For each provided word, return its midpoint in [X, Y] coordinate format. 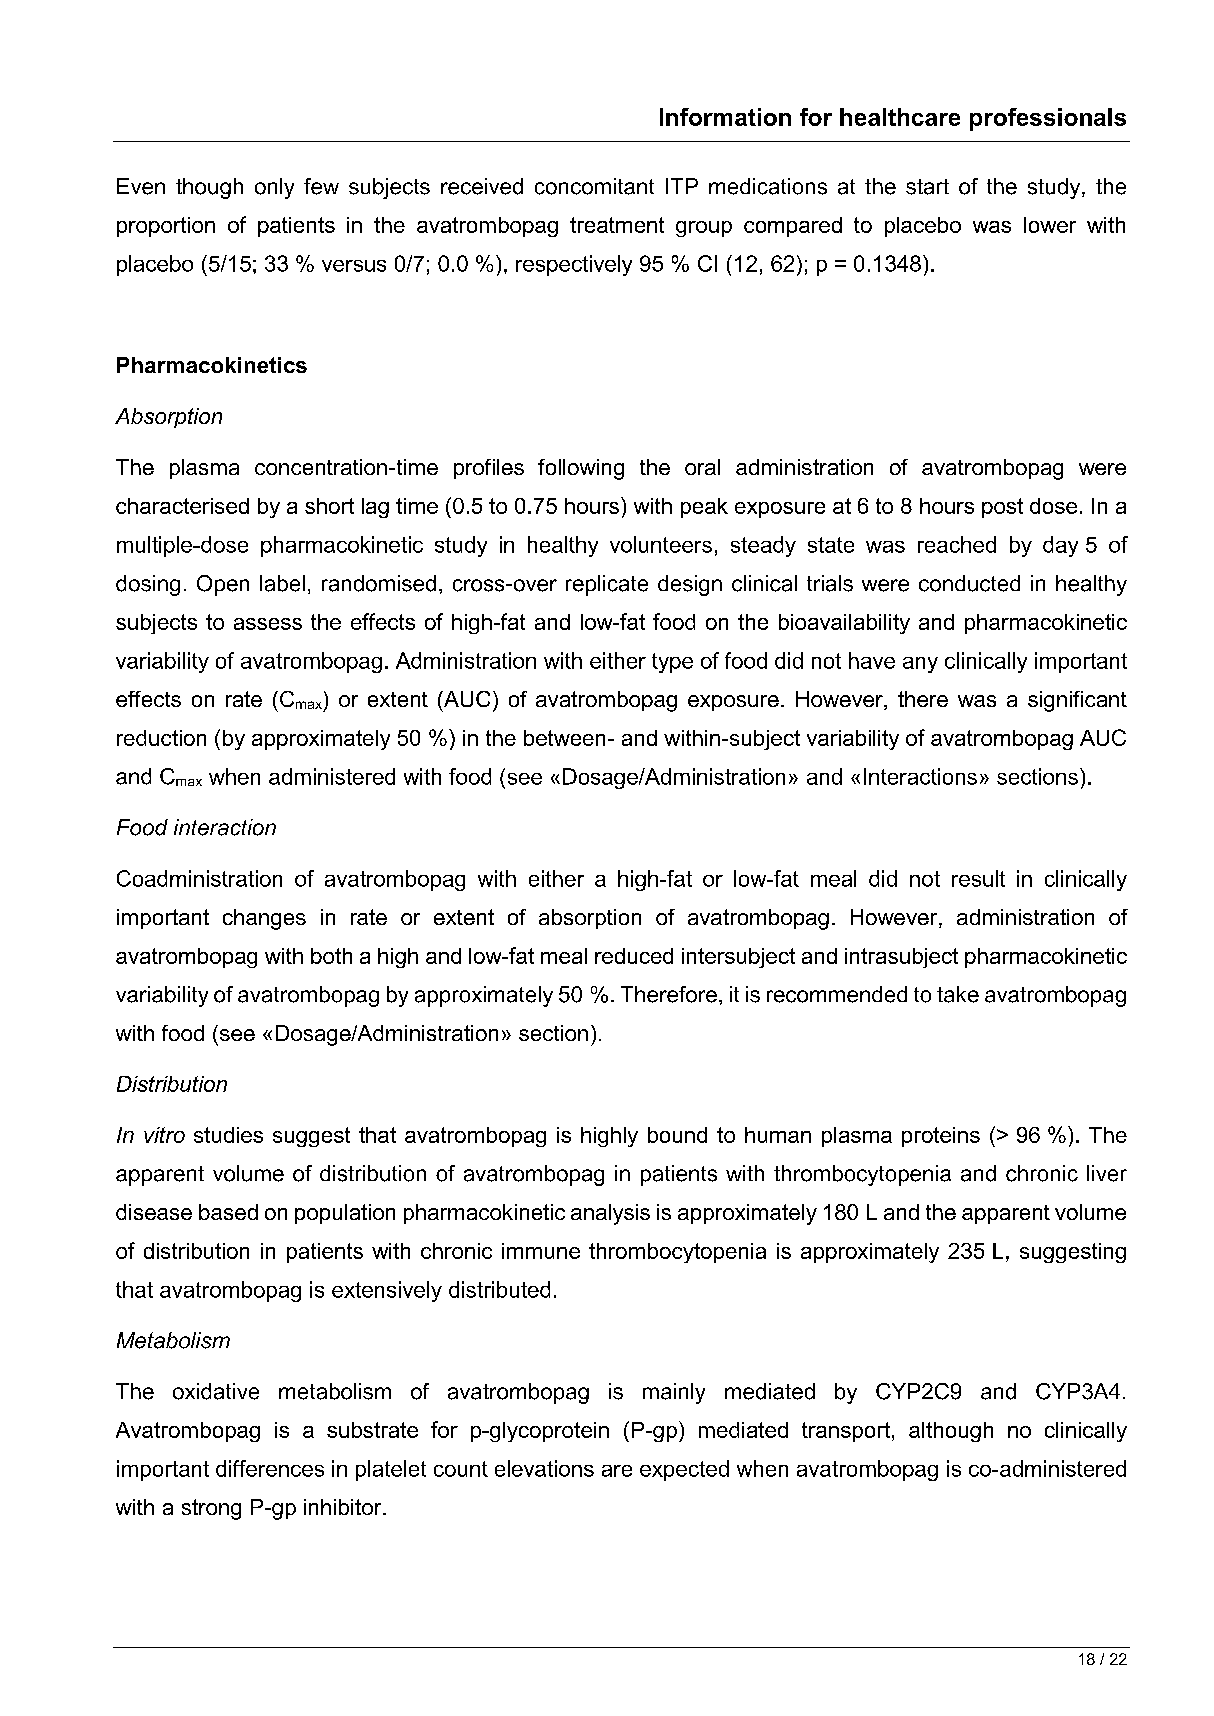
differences [270, 1468]
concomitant [594, 186]
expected [684, 1470]
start [927, 187]
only [274, 188]
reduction [161, 738]
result [978, 878]
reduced [634, 956]
